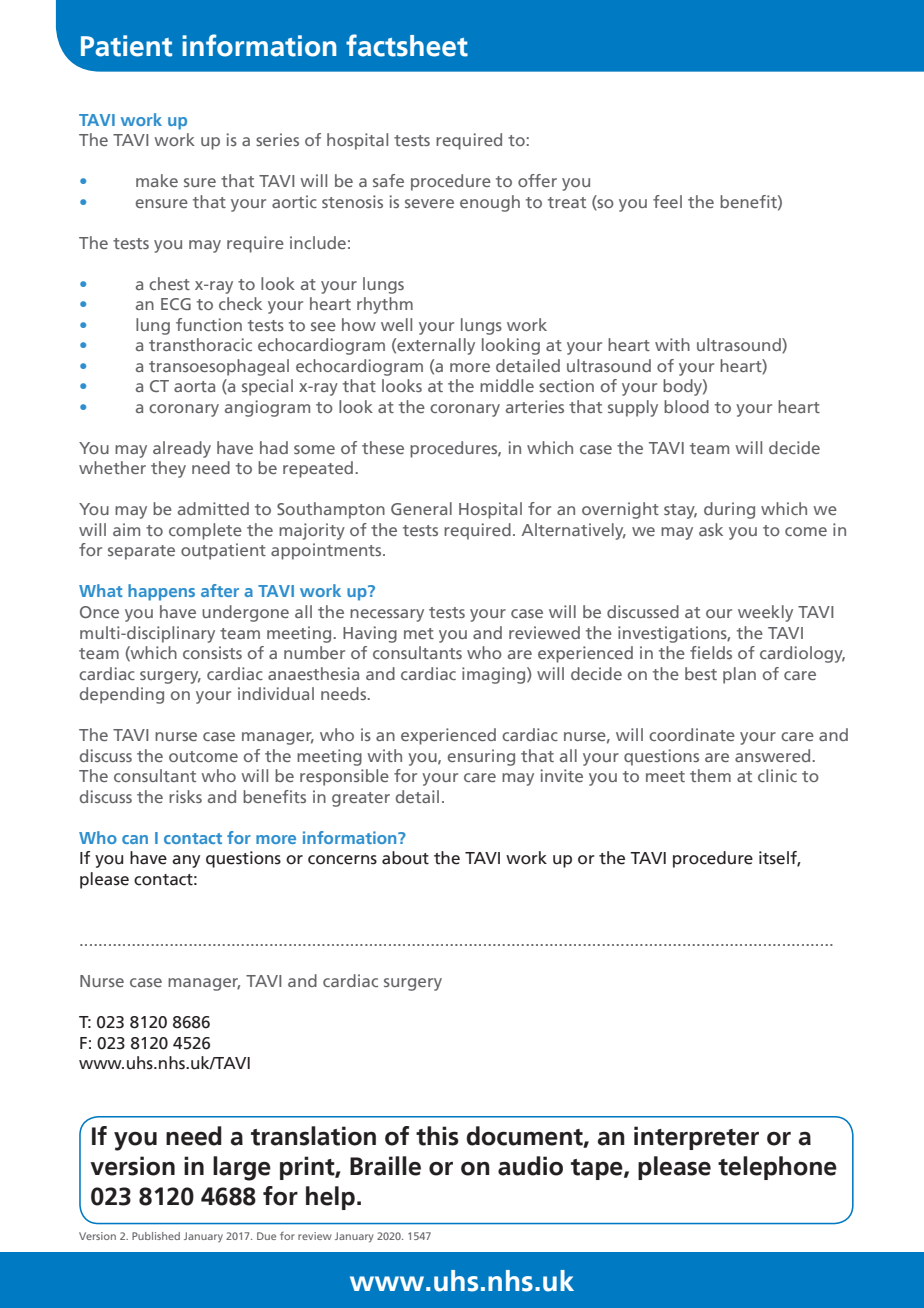 Image resolution: width=924 pixels, height=1308 pixels. What do you see at coordinates (383, 447) in the screenshot?
I see `these` at bounding box center [383, 447].
